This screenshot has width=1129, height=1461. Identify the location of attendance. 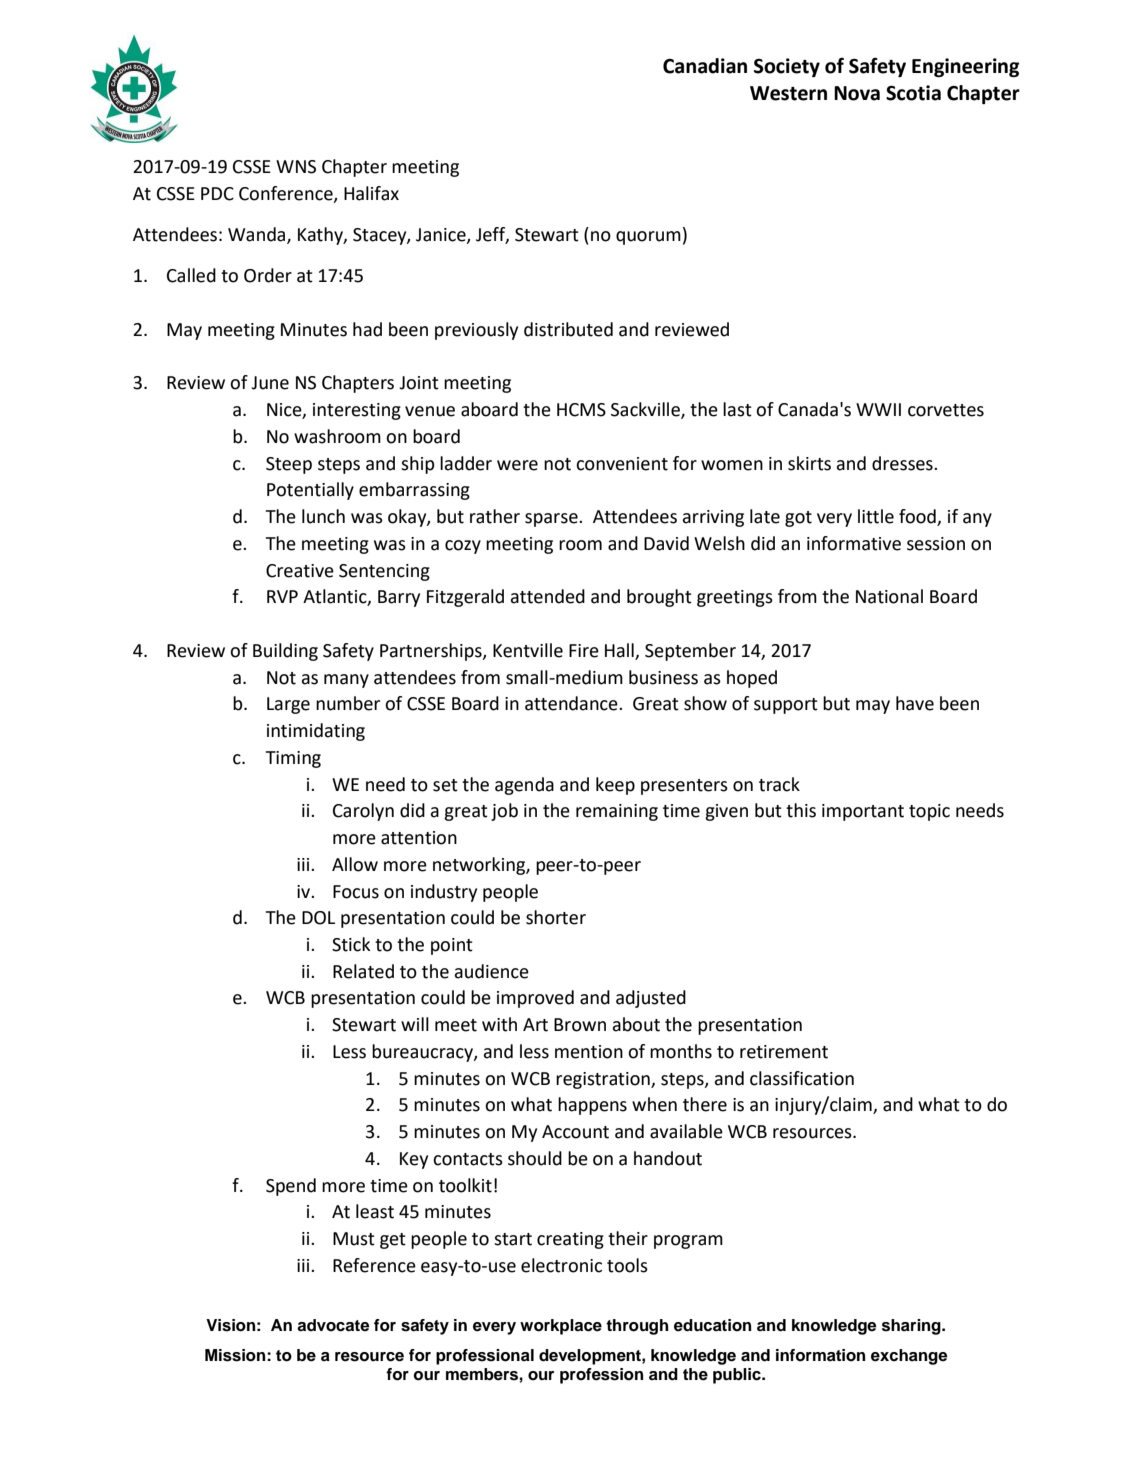
(572, 703).
